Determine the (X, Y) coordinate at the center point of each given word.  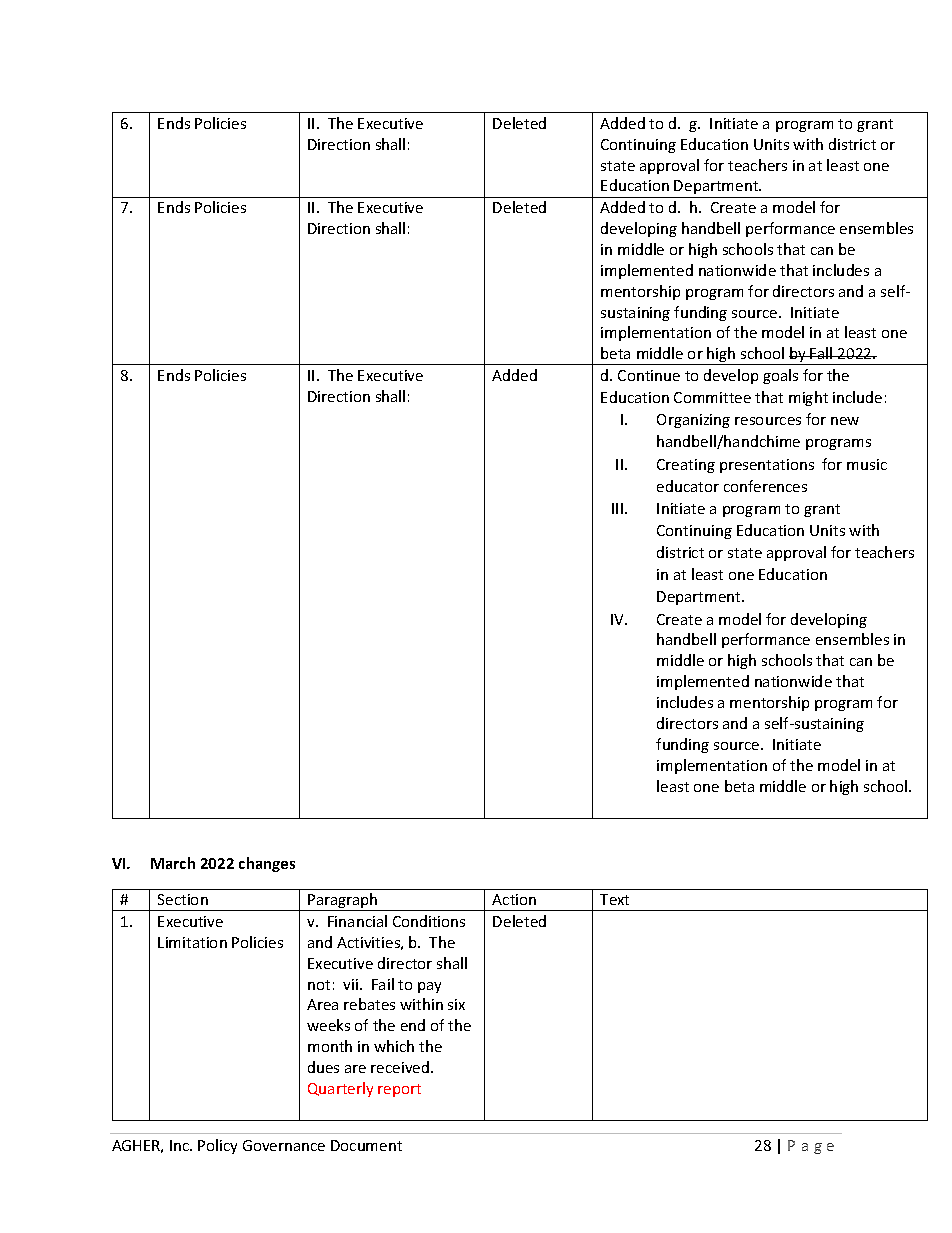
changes (267, 864)
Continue (649, 375)
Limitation (192, 942)
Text (614, 899)
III (617, 508)
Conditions (429, 921)
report (399, 1090)
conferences (765, 486)
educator (688, 486)
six (456, 1004)
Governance (284, 1145)
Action (514, 899)
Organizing (693, 421)
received (401, 1067)
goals (780, 376)
